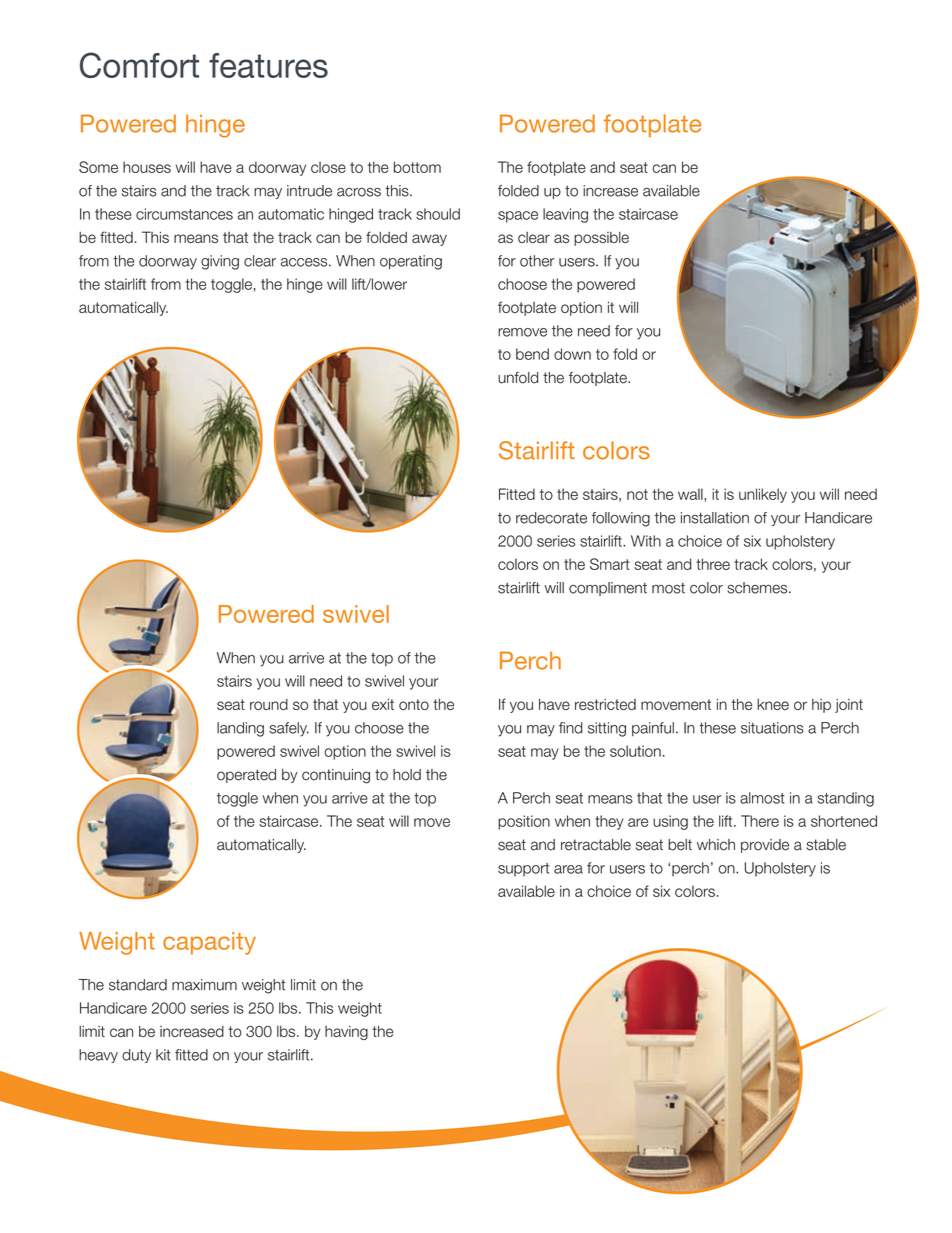 The height and width of the page is (1233, 952). What do you see at coordinates (565, 215) in the page?
I see `leaving` at bounding box center [565, 215].
